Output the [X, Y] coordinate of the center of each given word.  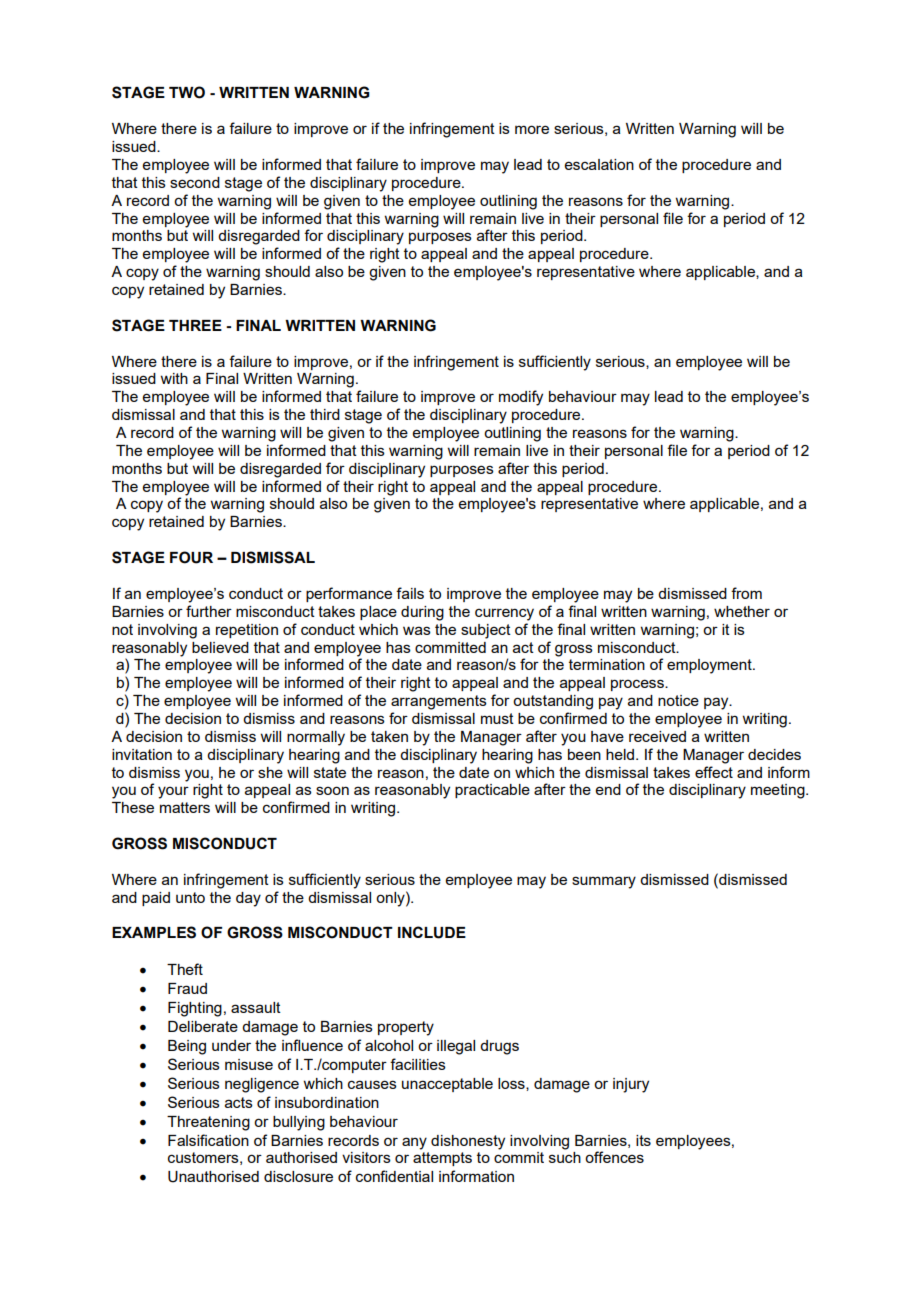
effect [714, 772]
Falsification [208, 1140]
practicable [492, 791]
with [174, 378]
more [532, 129]
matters [185, 807]
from [746, 593]
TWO [187, 92]
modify [521, 398]
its [643, 1140]
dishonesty [468, 1142]
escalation [599, 164]
